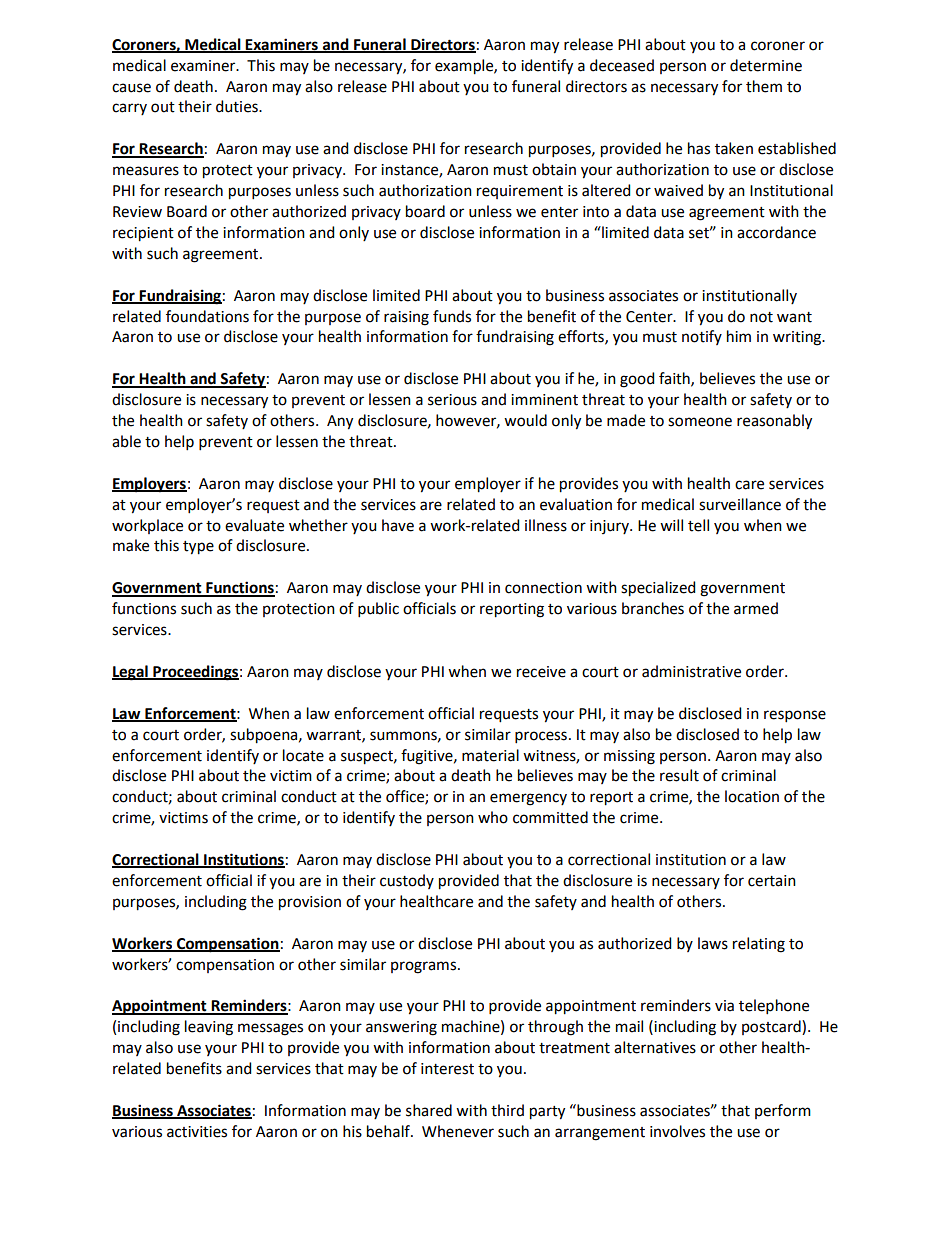 The image size is (952, 1233). Describe the element at coordinates (207, 316) in the page. I see `foundations` at that location.
